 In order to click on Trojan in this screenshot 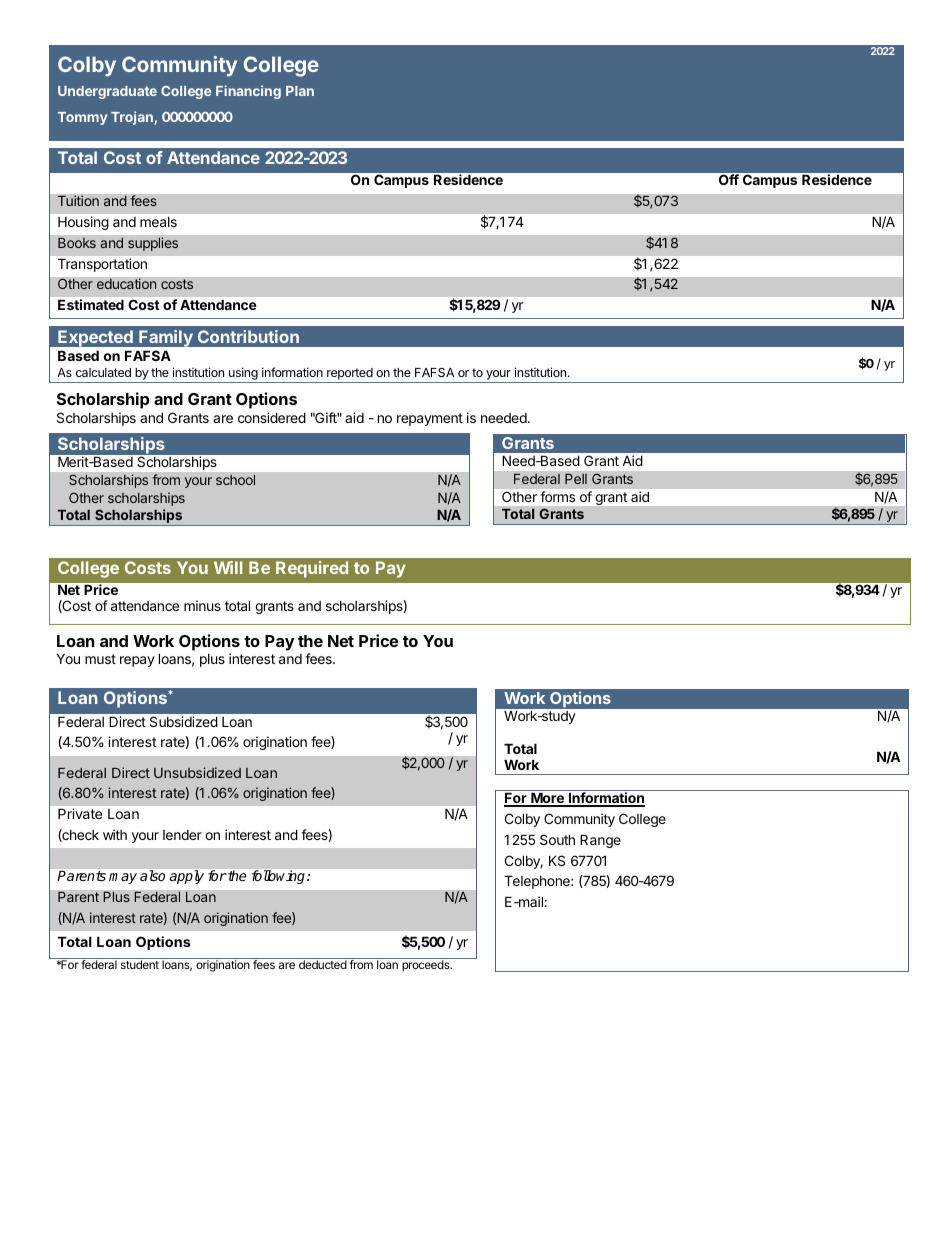, I will do `click(132, 118)`.
